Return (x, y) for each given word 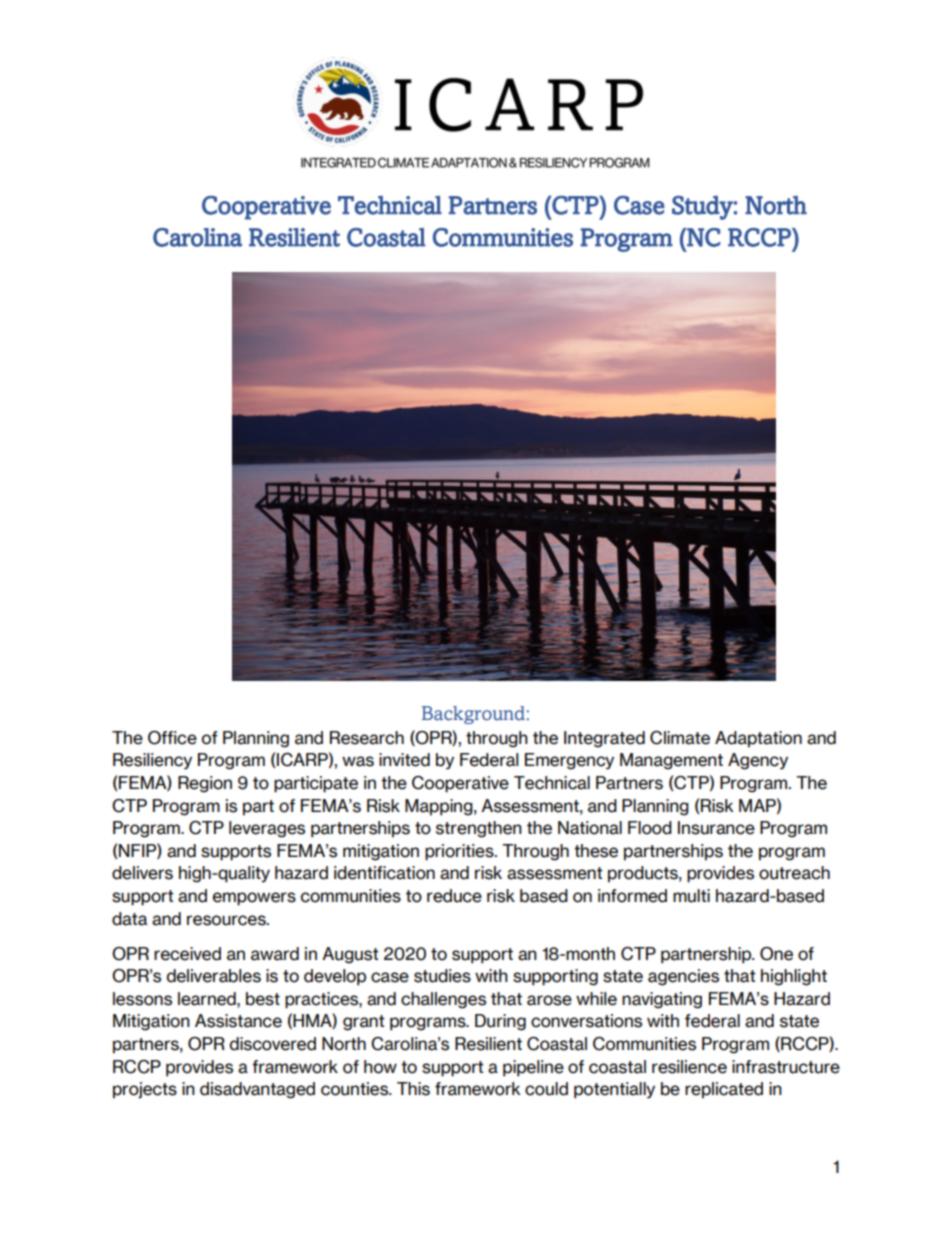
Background (473, 715)
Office (172, 738)
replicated (724, 1090)
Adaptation (758, 739)
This (413, 1089)
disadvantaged (257, 1090)
